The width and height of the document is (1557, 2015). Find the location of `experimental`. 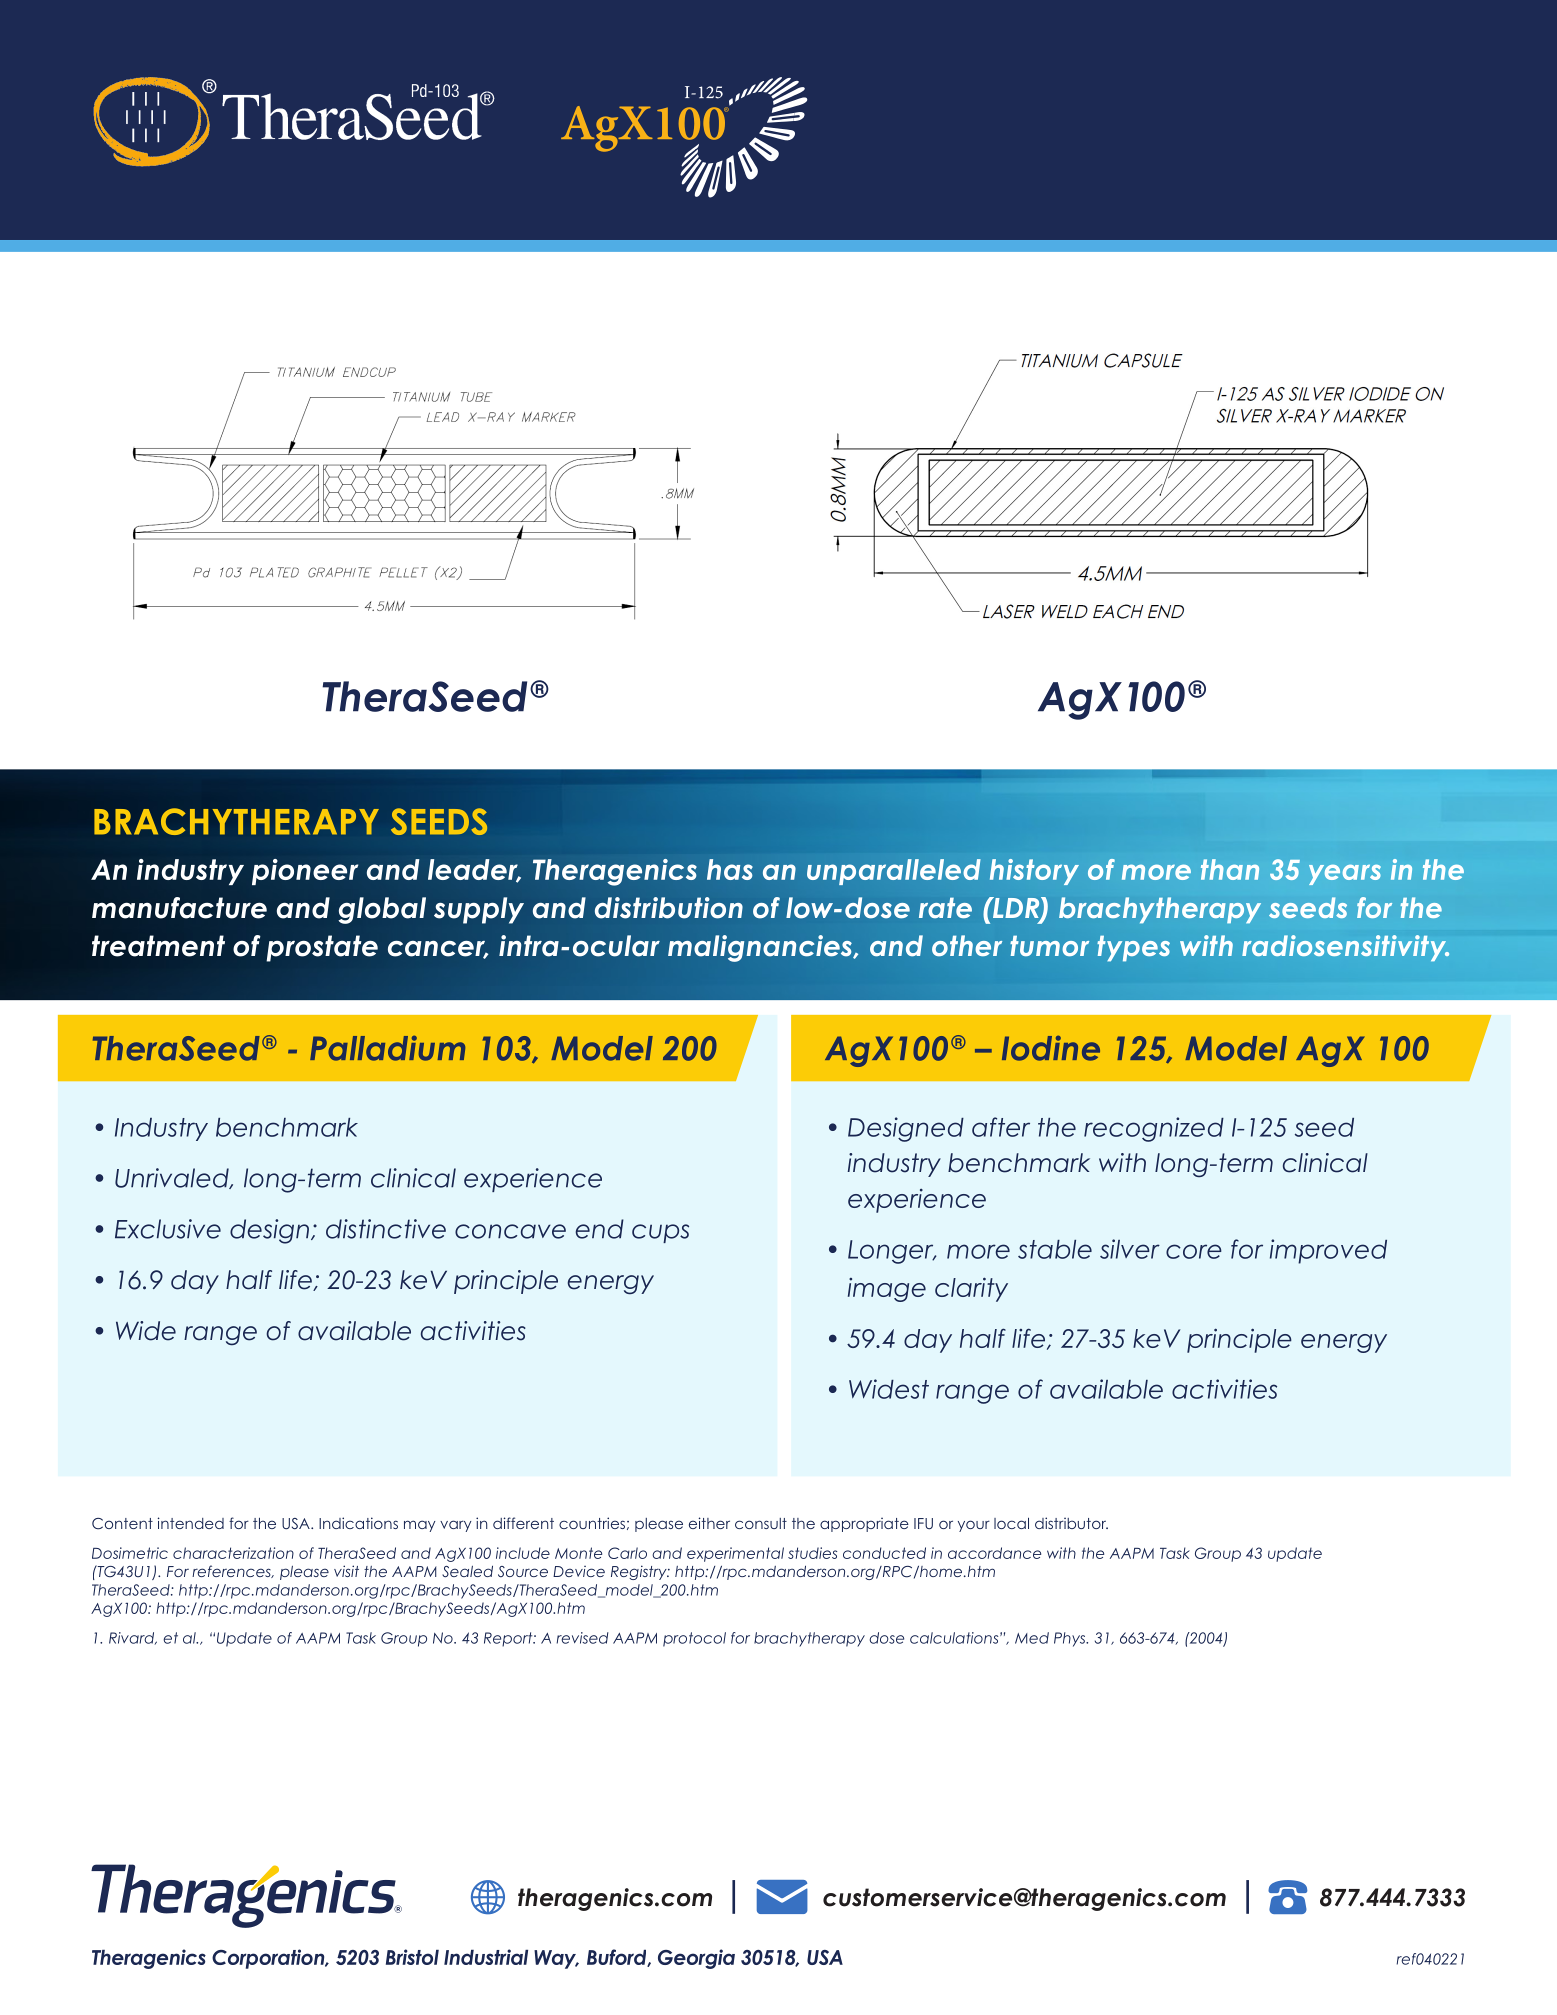

experimental is located at coordinates (735, 1554).
